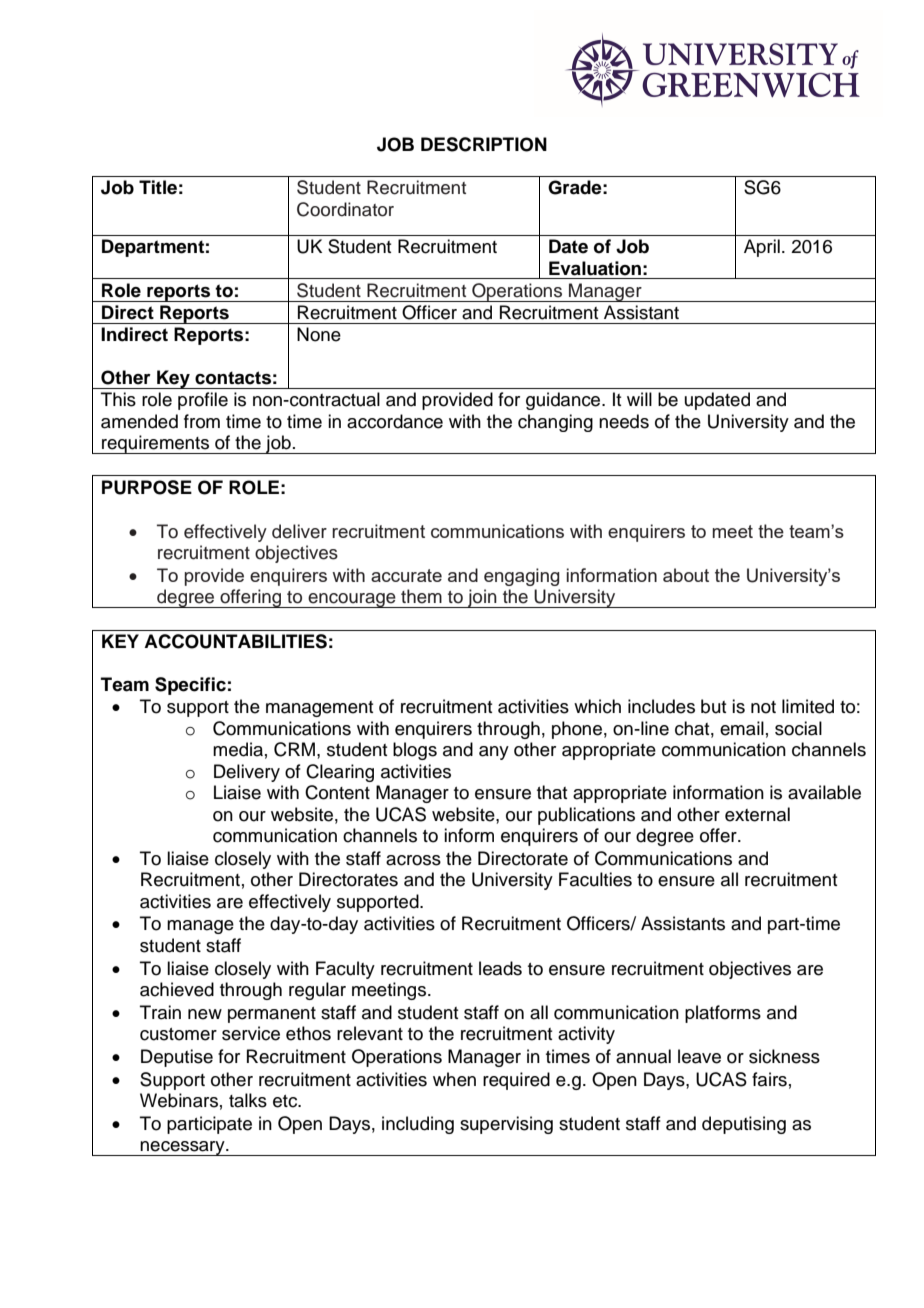 The width and height of the screenshot is (924, 1308). Describe the element at coordinates (482, 598) in the screenshot. I see `join` at that location.
